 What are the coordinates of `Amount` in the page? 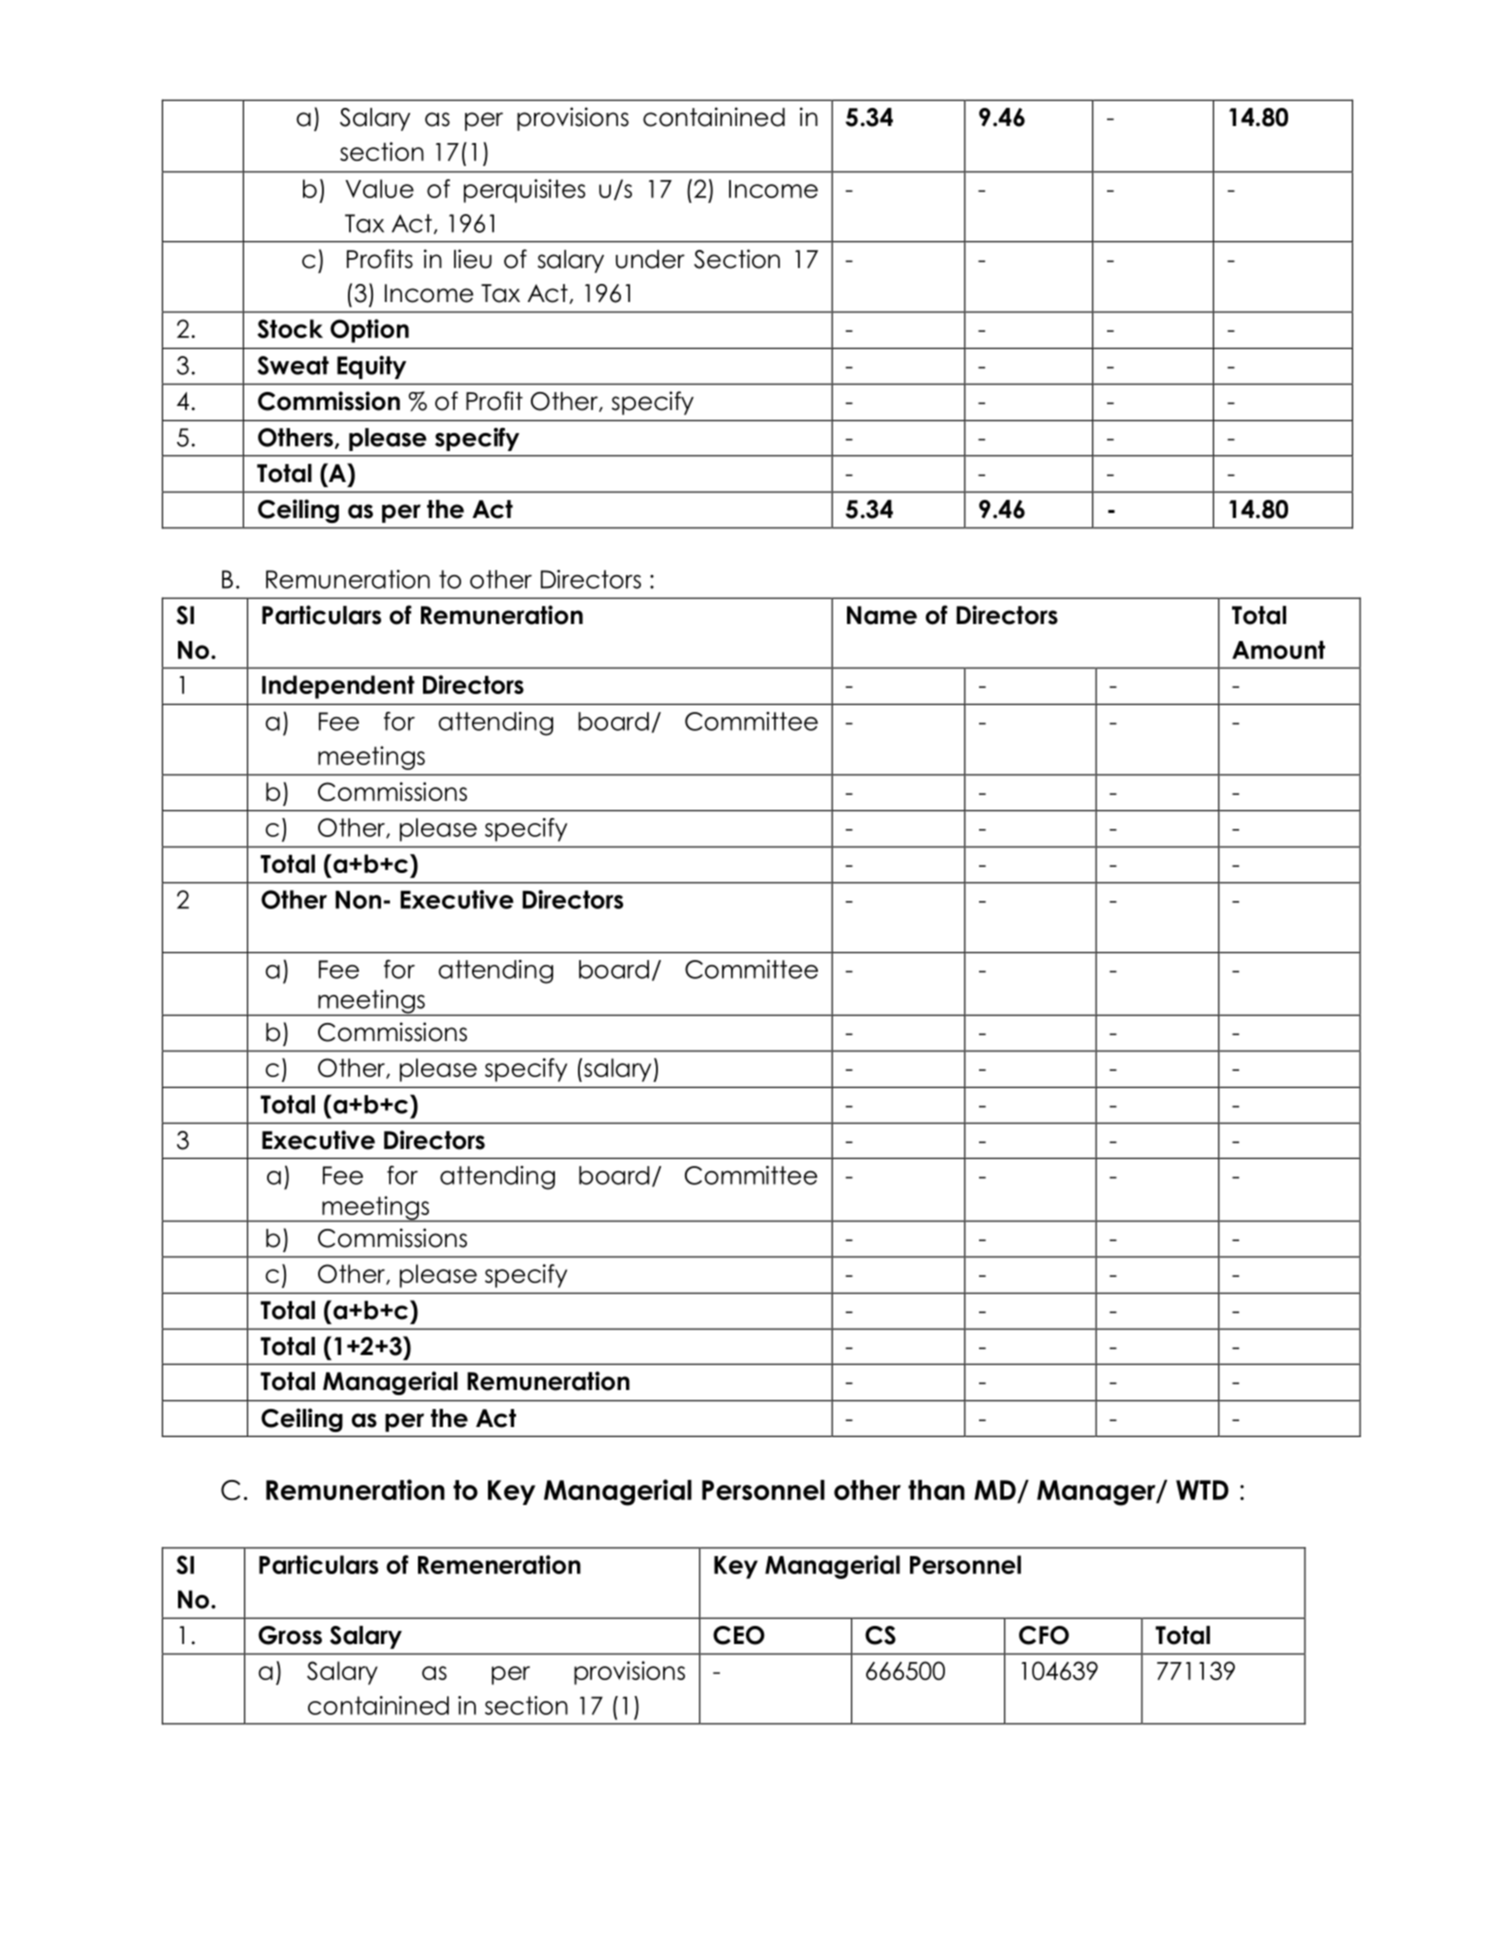 It's located at (1278, 650).
